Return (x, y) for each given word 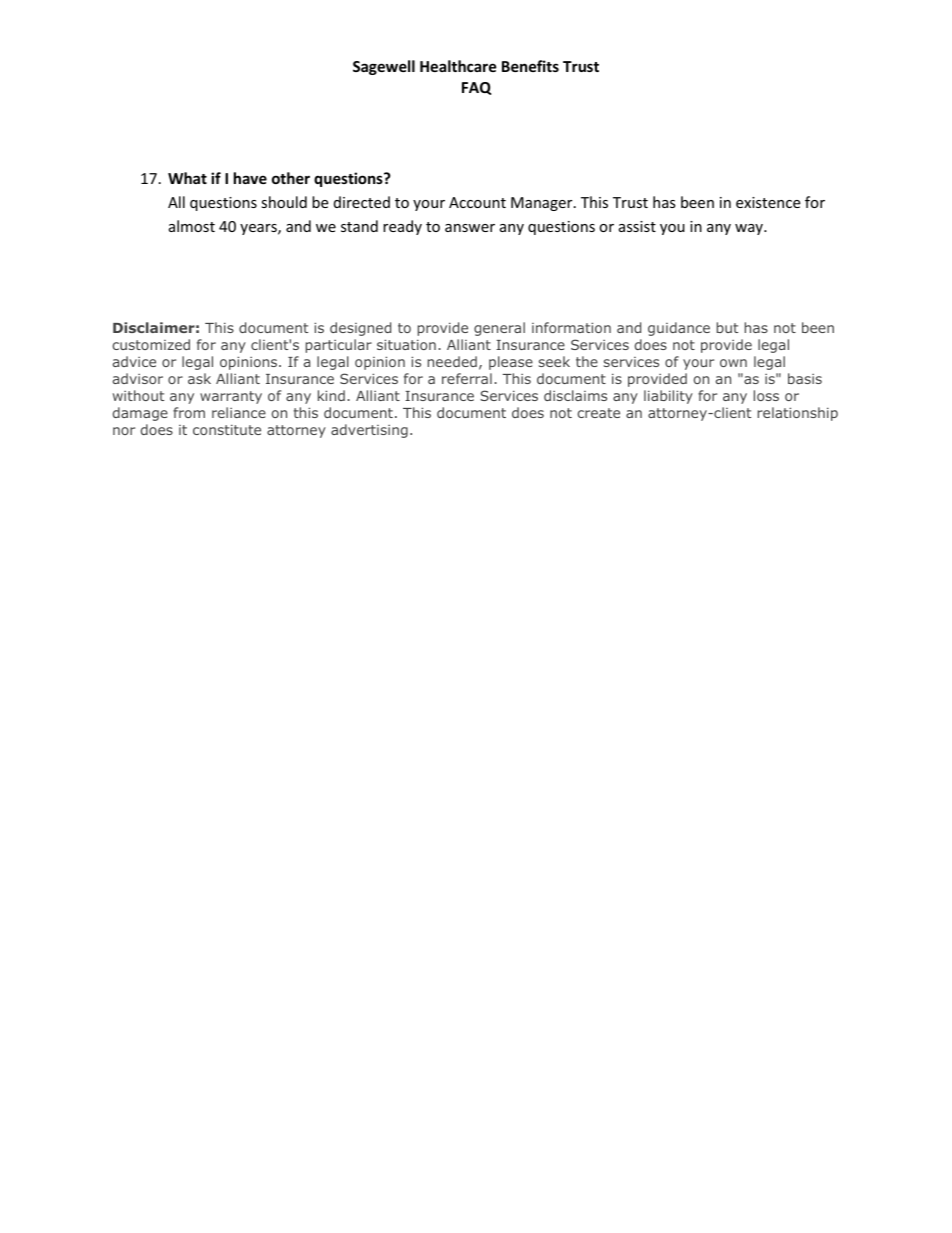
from (189, 412)
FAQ (476, 88)
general (499, 329)
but (727, 327)
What (187, 178)
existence (768, 202)
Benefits (530, 66)
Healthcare (458, 66)
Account (477, 202)
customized (151, 344)
